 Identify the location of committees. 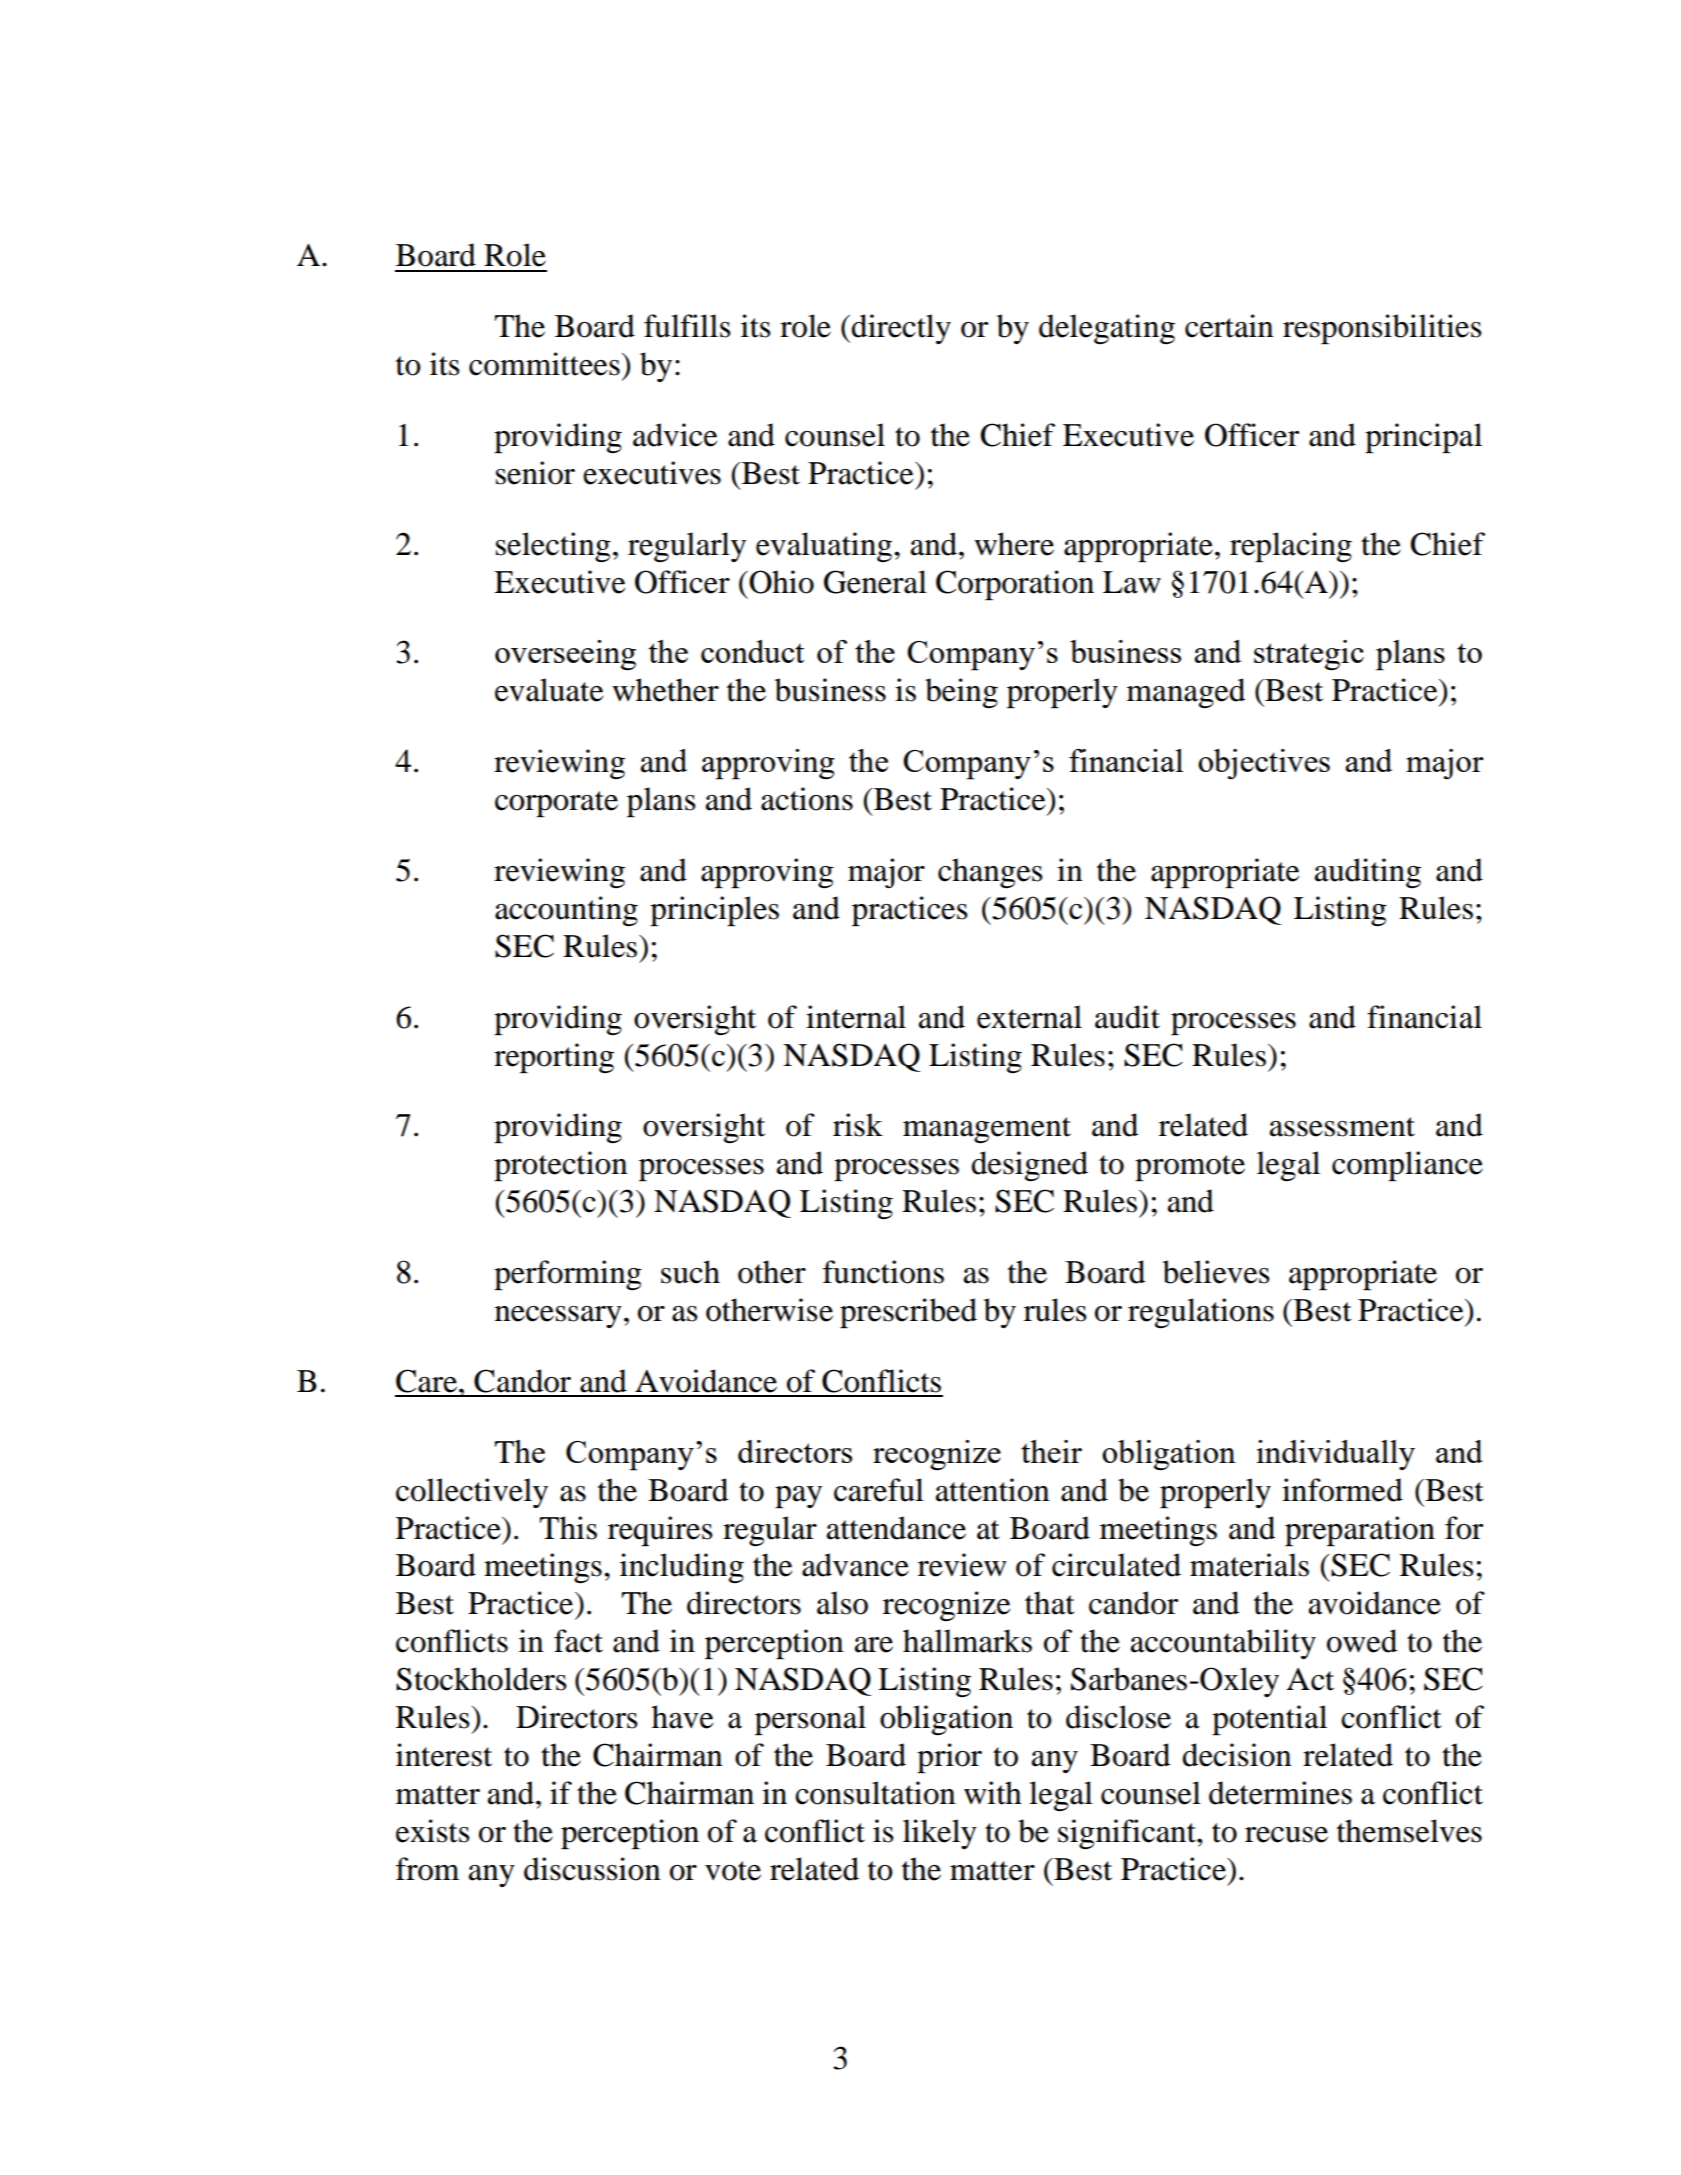
(545, 364).
